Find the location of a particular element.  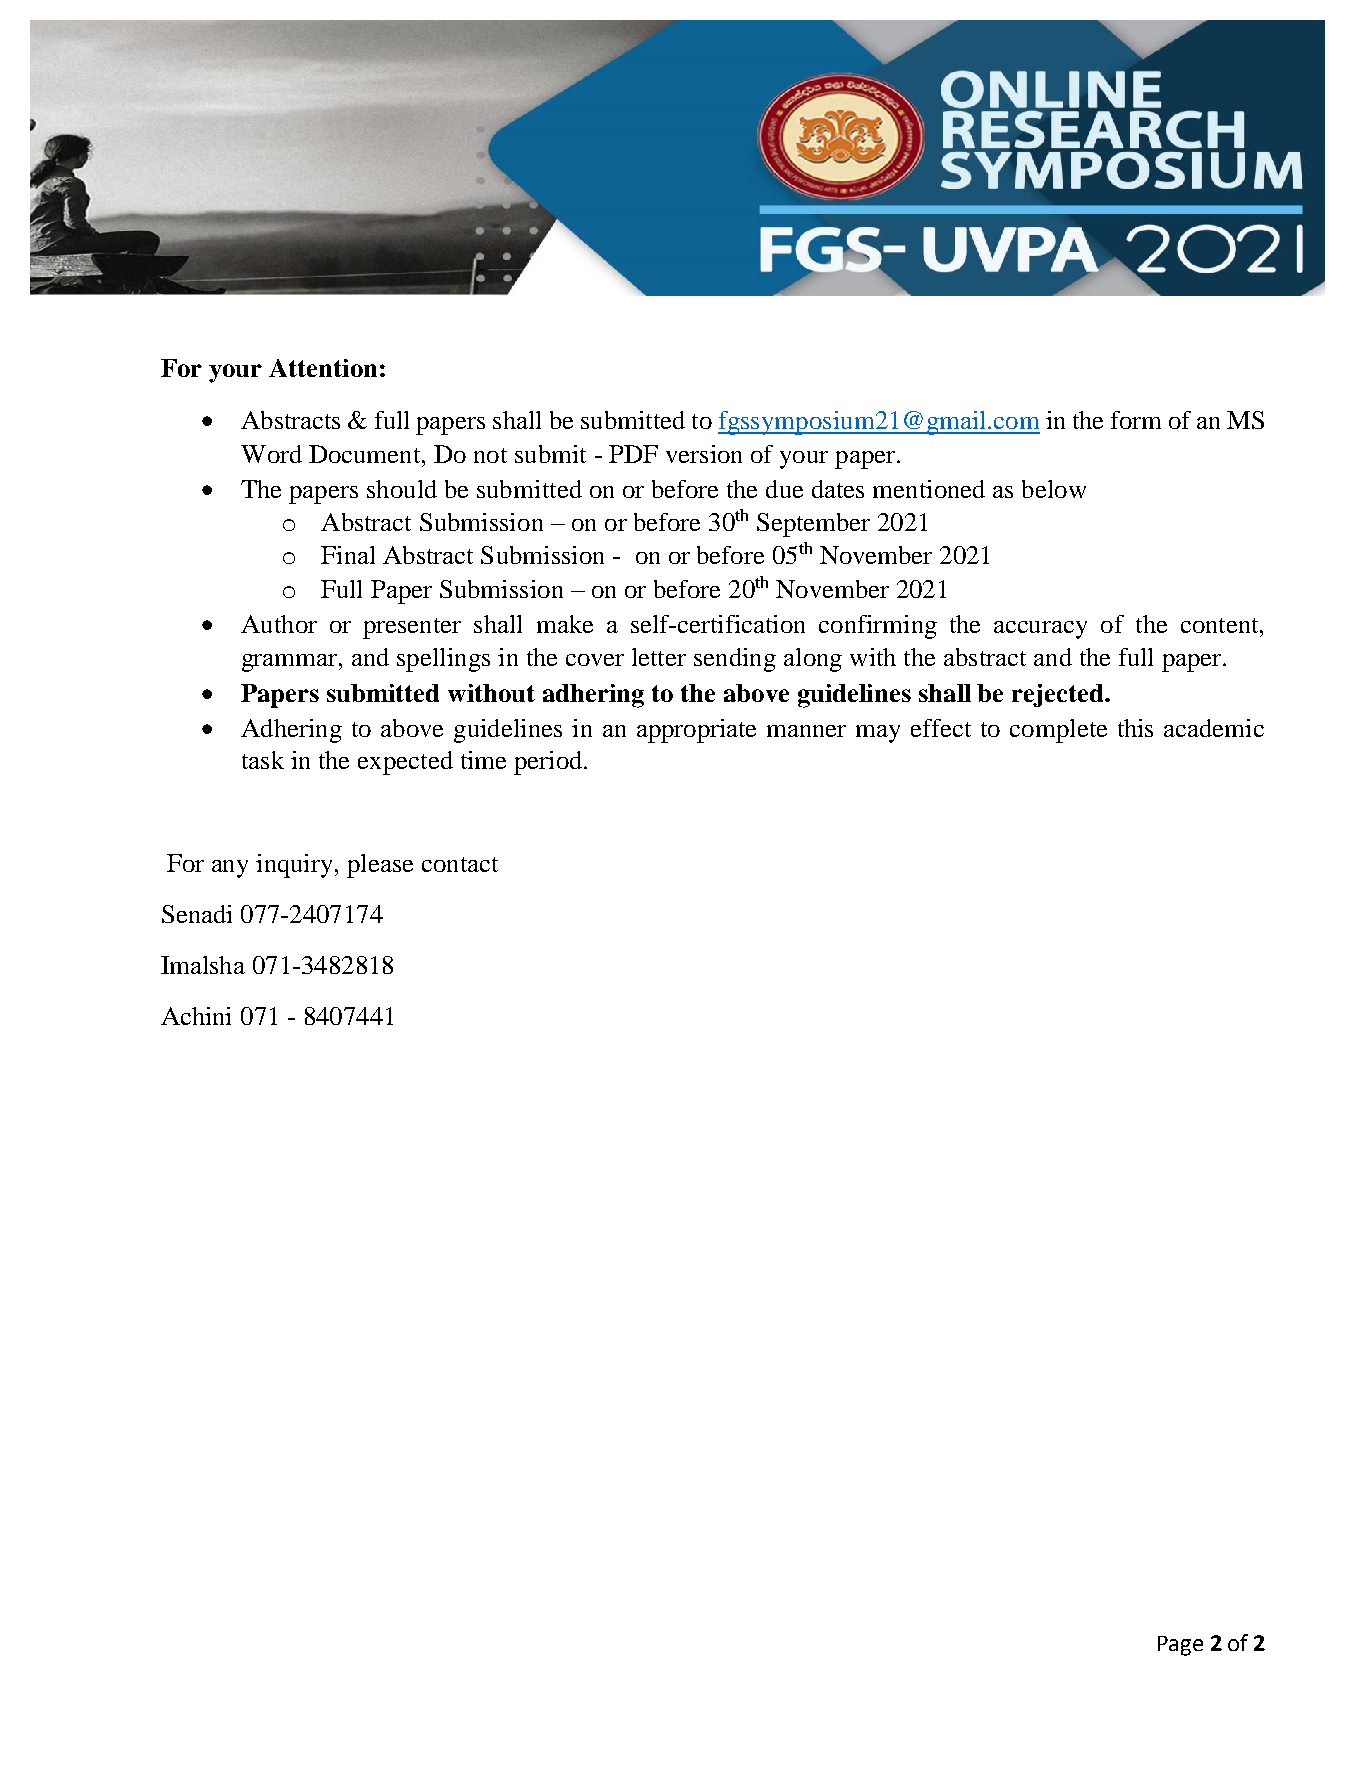

version is located at coordinates (704, 454).
